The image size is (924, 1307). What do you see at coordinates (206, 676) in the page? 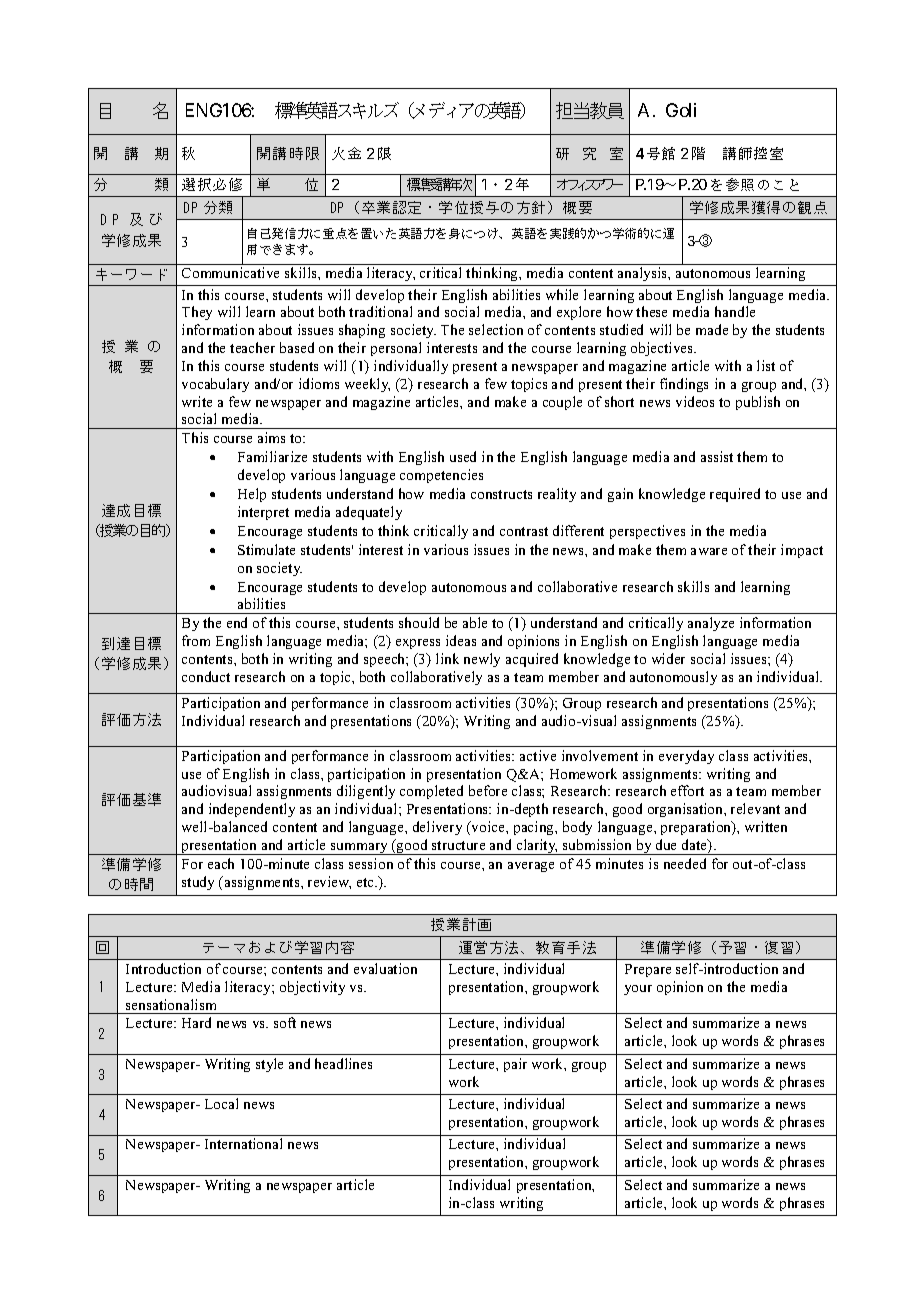
I see `conduct` at bounding box center [206, 676].
